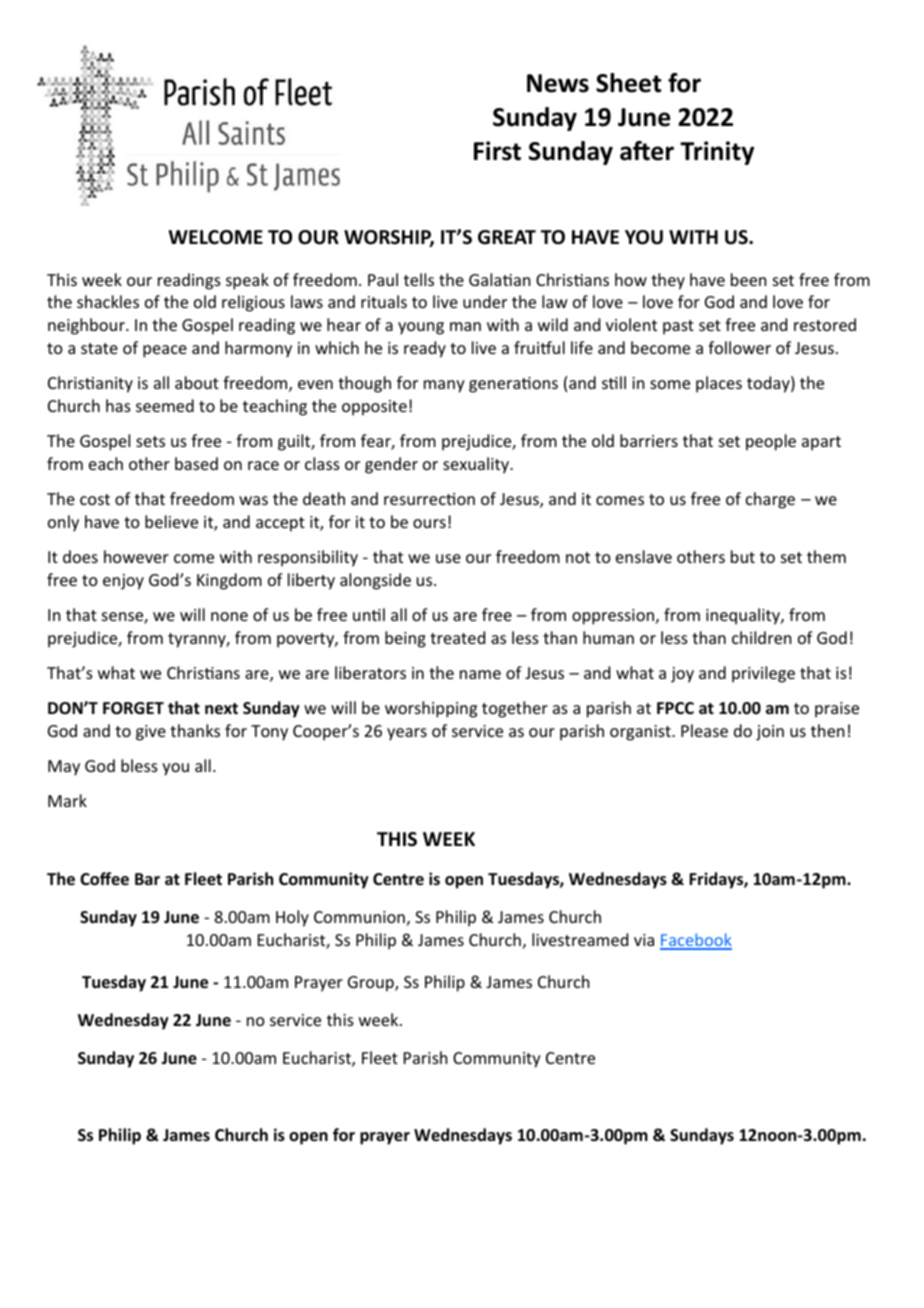 The image size is (924, 1308). What do you see at coordinates (497, 151) in the screenshot?
I see `First` at bounding box center [497, 151].
